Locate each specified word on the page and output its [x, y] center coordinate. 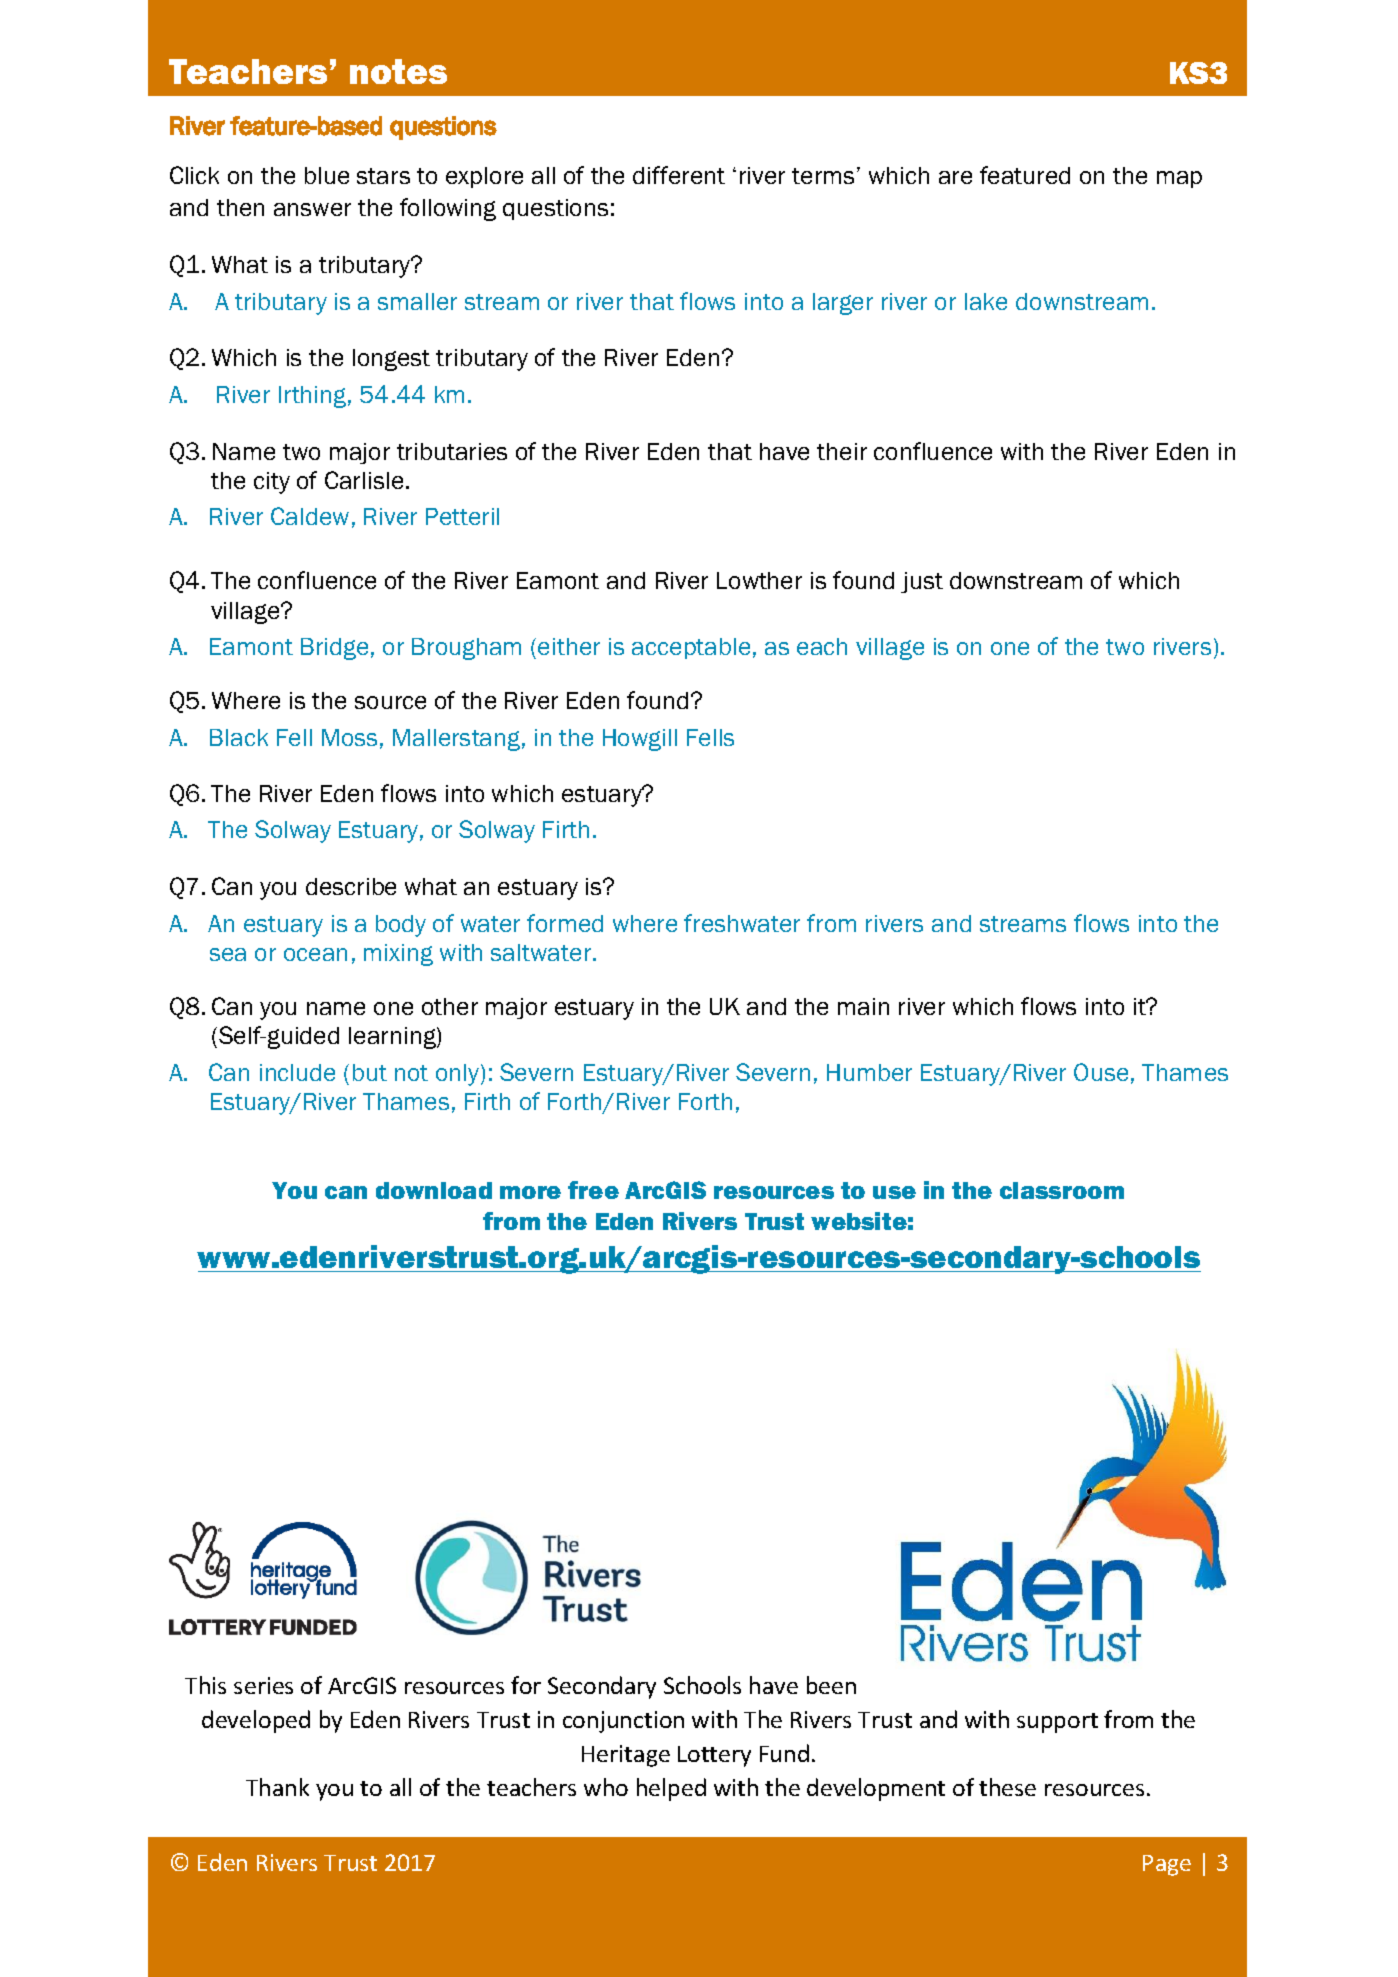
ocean [315, 954]
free [593, 1190]
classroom [1062, 1190]
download [434, 1190]
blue [327, 175]
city [272, 483]
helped [671, 1789]
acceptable [691, 648]
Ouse [1101, 1072]
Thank [277, 1787]
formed [565, 923]
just [922, 582]
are [955, 177]
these [1007, 1787]
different [679, 175]
